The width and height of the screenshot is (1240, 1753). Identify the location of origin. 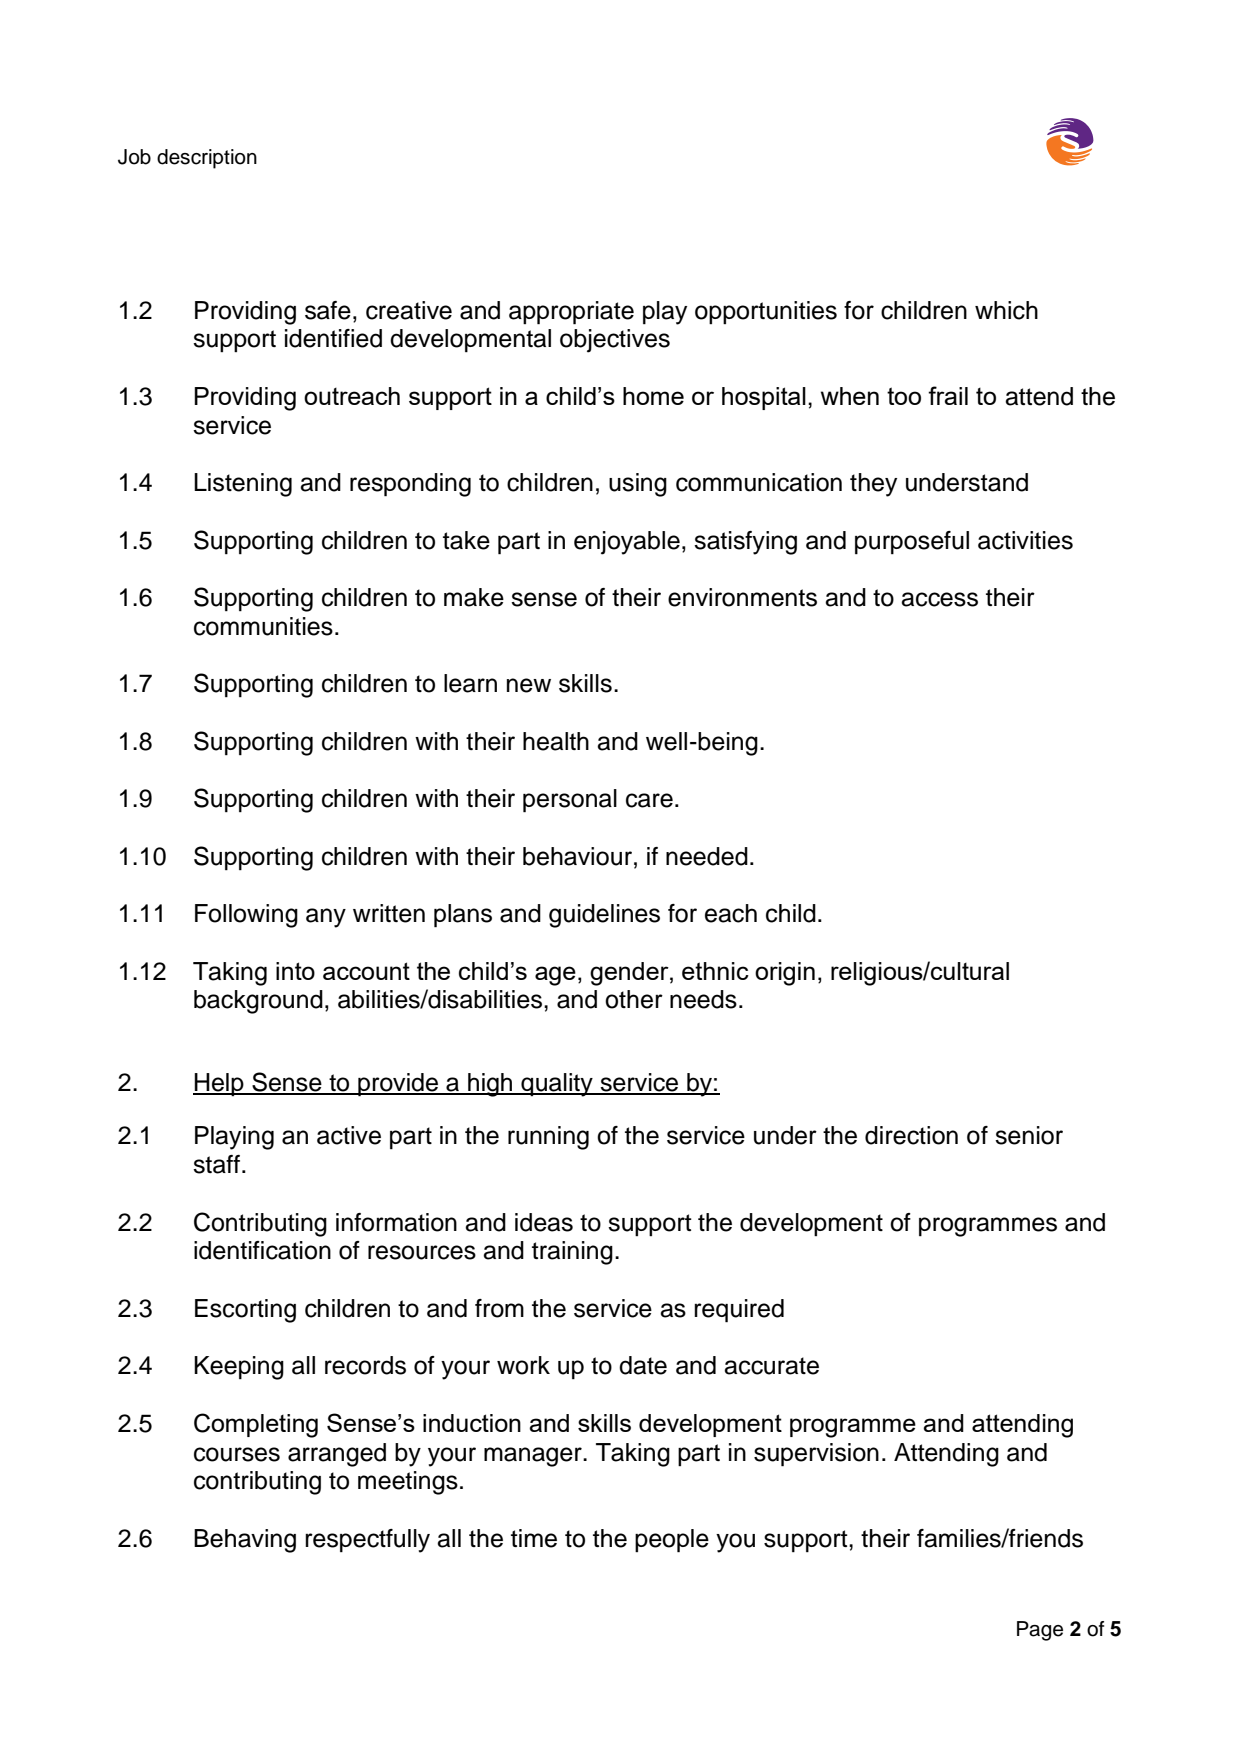
(785, 974).
